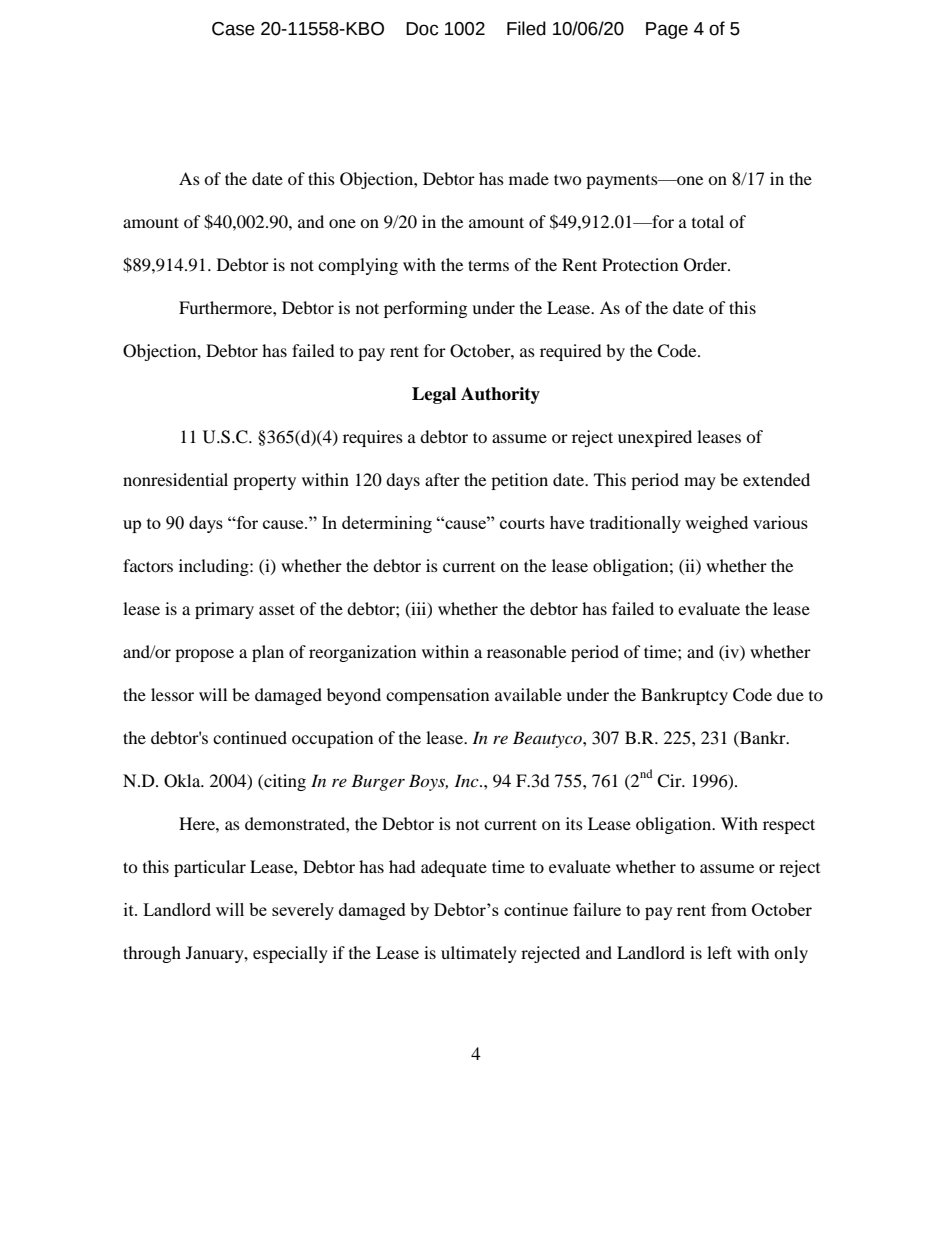  Describe the element at coordinates (422, 29) in the screenshot. I see `Doc` at that location.
